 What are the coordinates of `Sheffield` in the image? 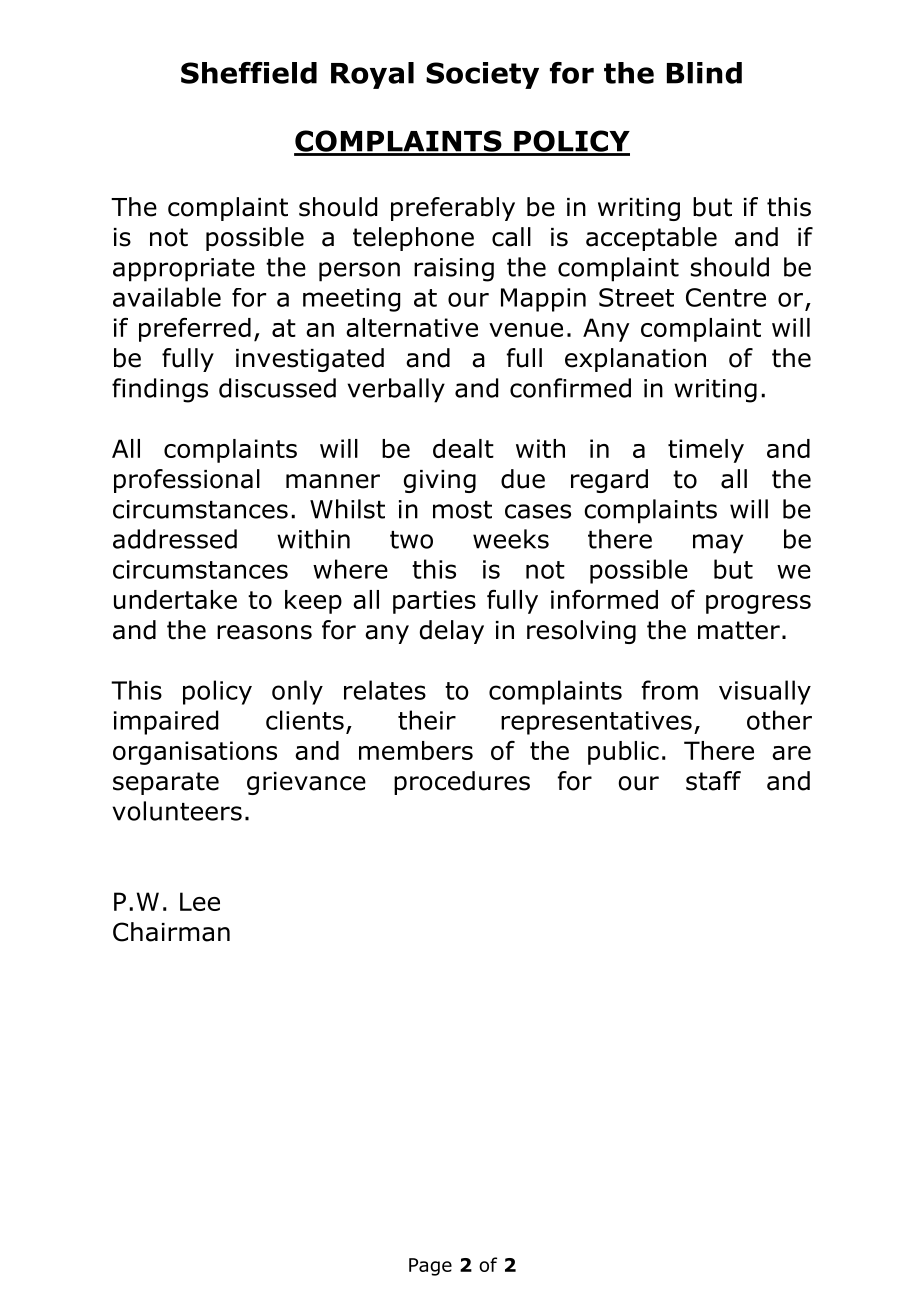 It's located at (249, 73).
